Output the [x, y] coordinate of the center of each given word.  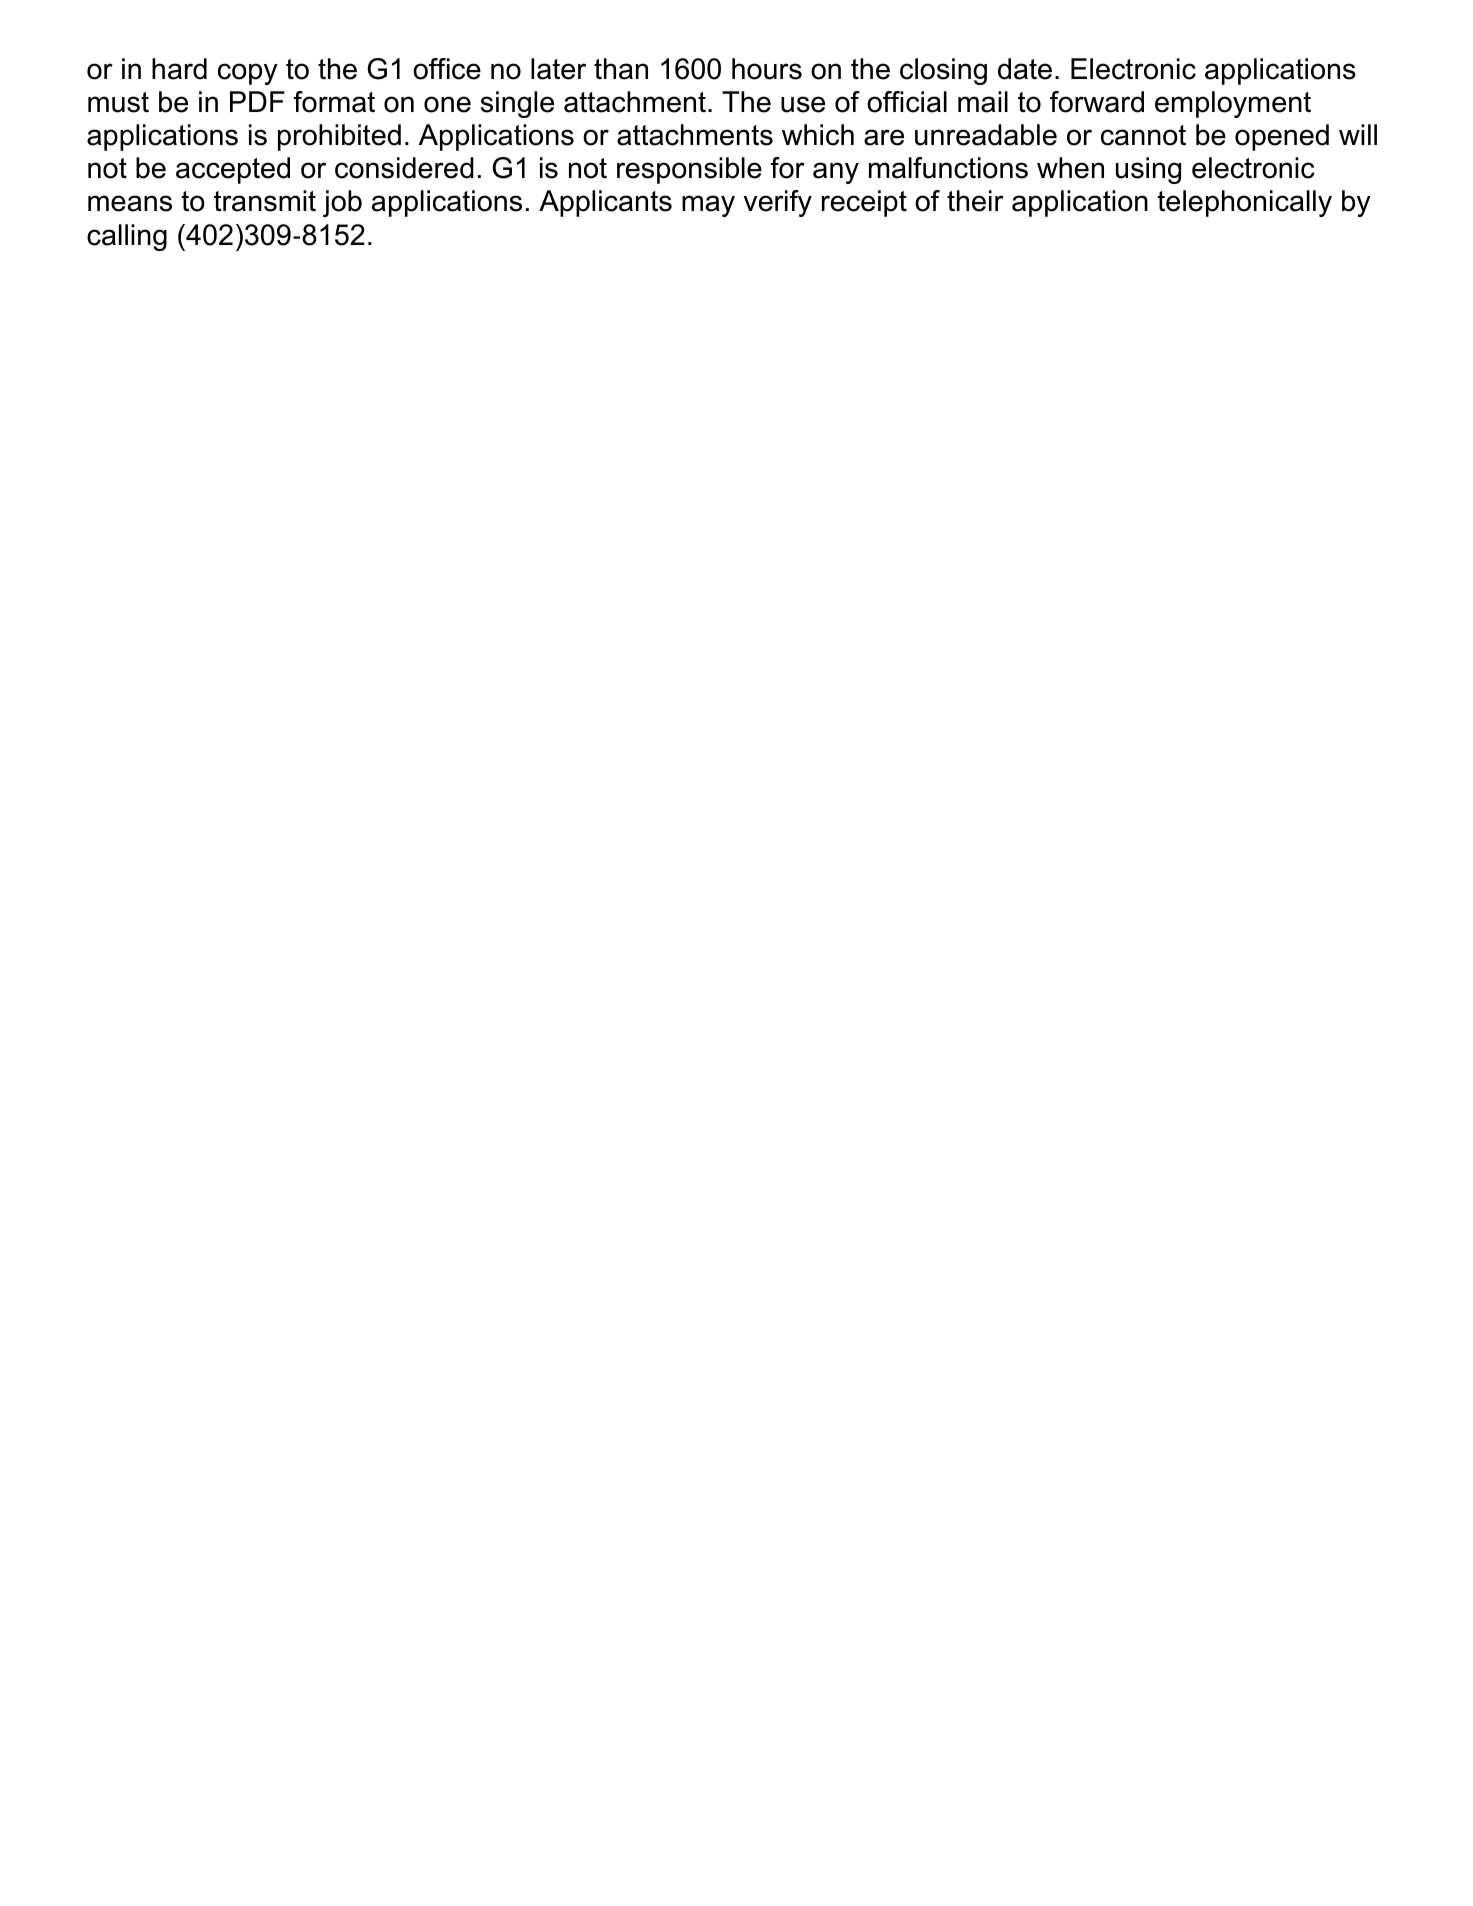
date [1025, 69]
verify [778, 203]
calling [127, 237]
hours [767, 69]
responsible [689, 170]
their [975, 201]
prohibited [339, 137]
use [803, 104]
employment [1233, 104]
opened [1282, 137]
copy [248, 74]
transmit [265, 201]
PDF [257, 101]
